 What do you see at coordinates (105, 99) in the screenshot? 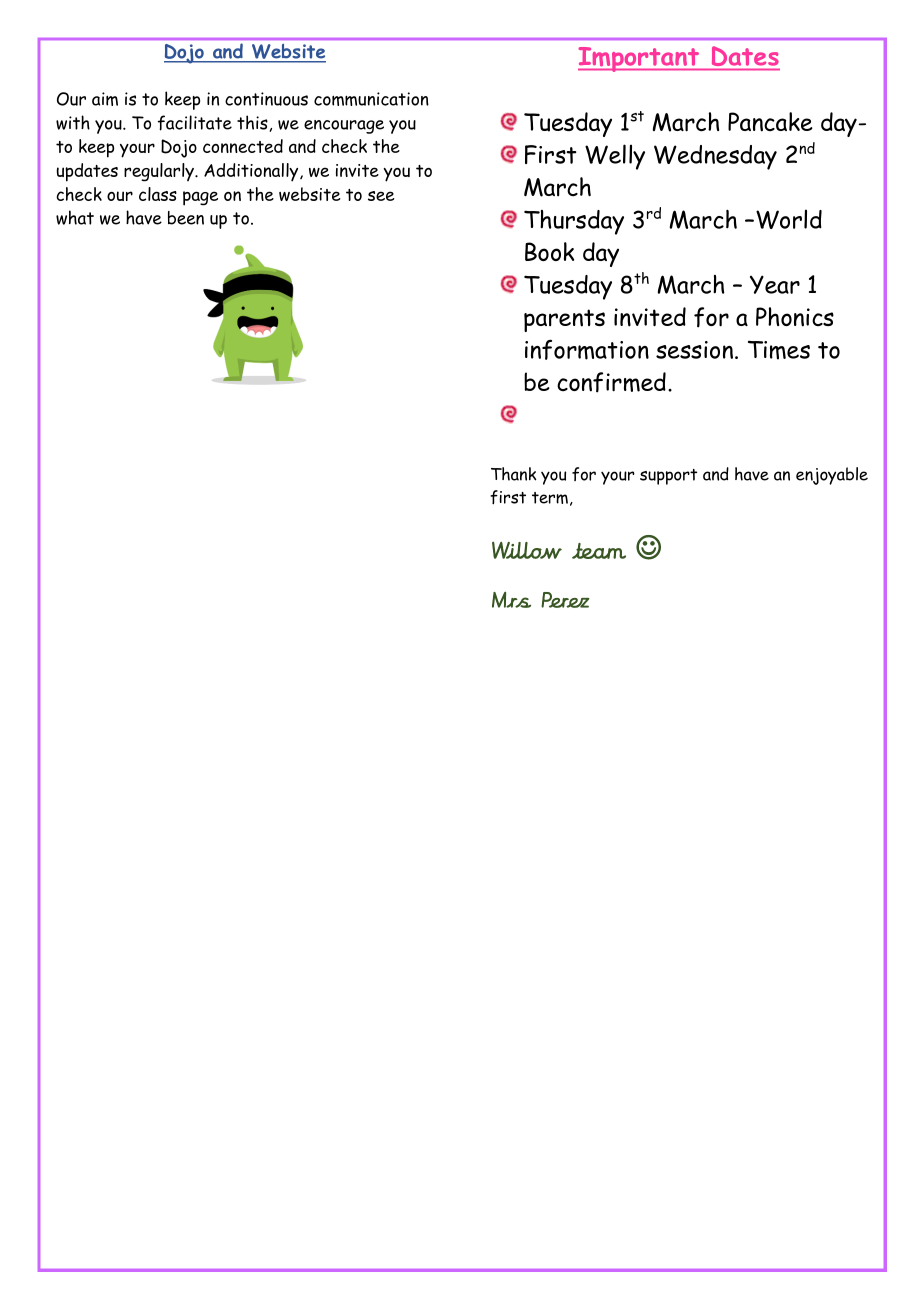
I see `aim` at bounding box center [105, 99].
